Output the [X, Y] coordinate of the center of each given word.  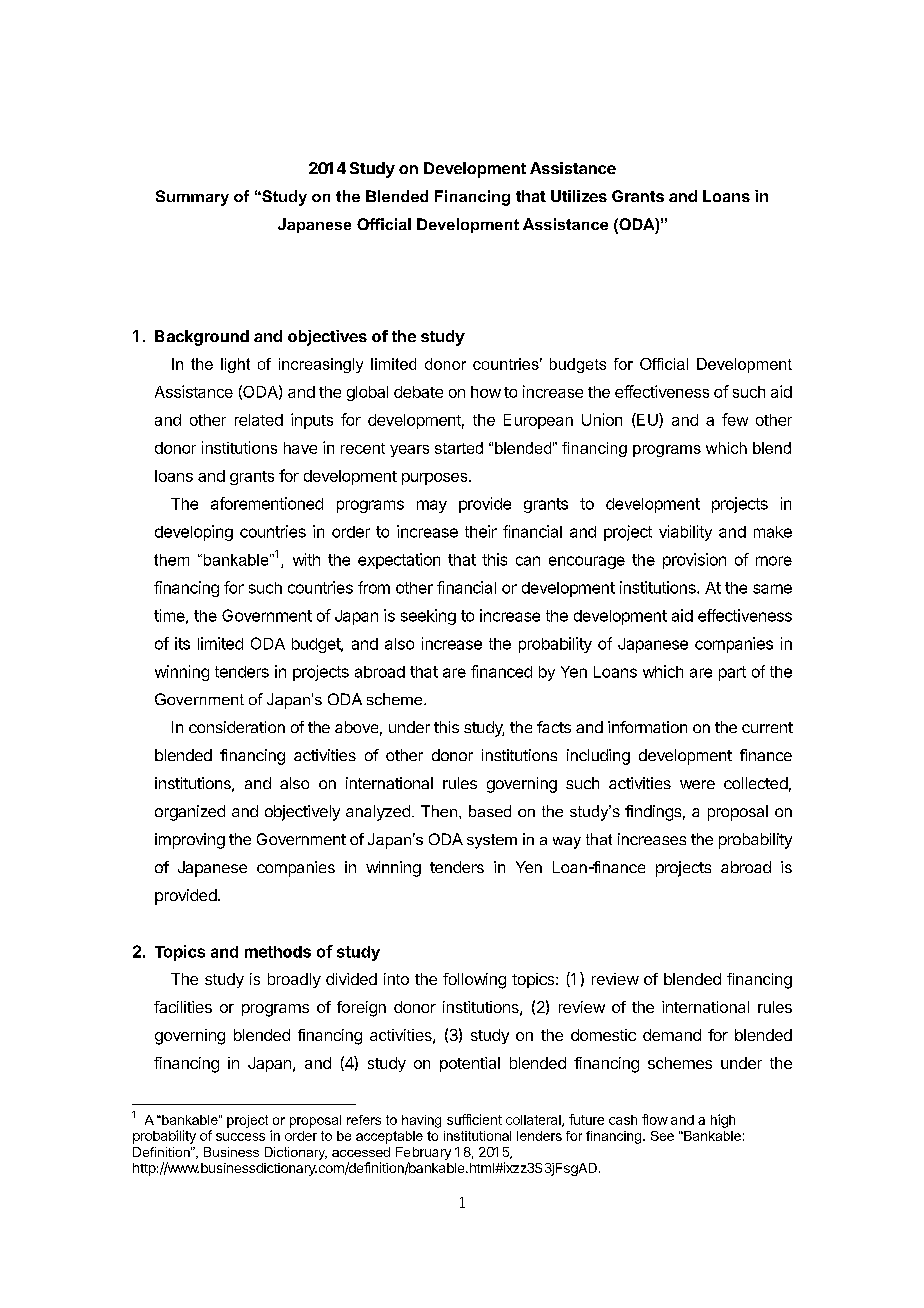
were [697, 784]
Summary [192, 198]
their [481, 531]
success [240, 1137]
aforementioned [267, 503]
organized [190, 813]
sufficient [474, 1119]
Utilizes [579, 196]
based [490, 811]
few [735, 419]
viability [685, 533]
